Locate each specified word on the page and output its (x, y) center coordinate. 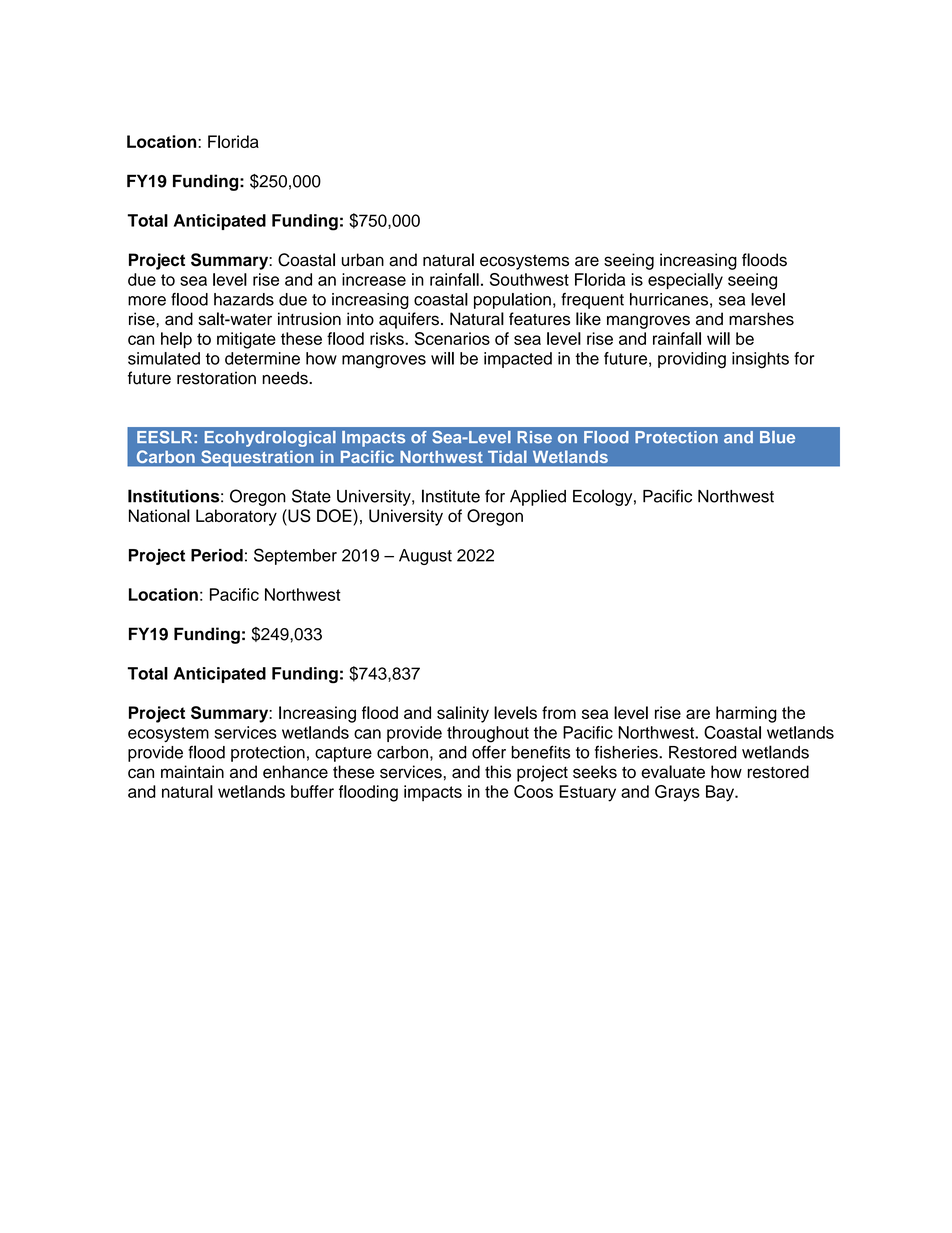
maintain (192, 772)
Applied (538, 497)
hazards (244, 299)
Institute (451, 496)
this (498, 772)
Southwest (529, 279)
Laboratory (236, 517)
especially (685, 281)
